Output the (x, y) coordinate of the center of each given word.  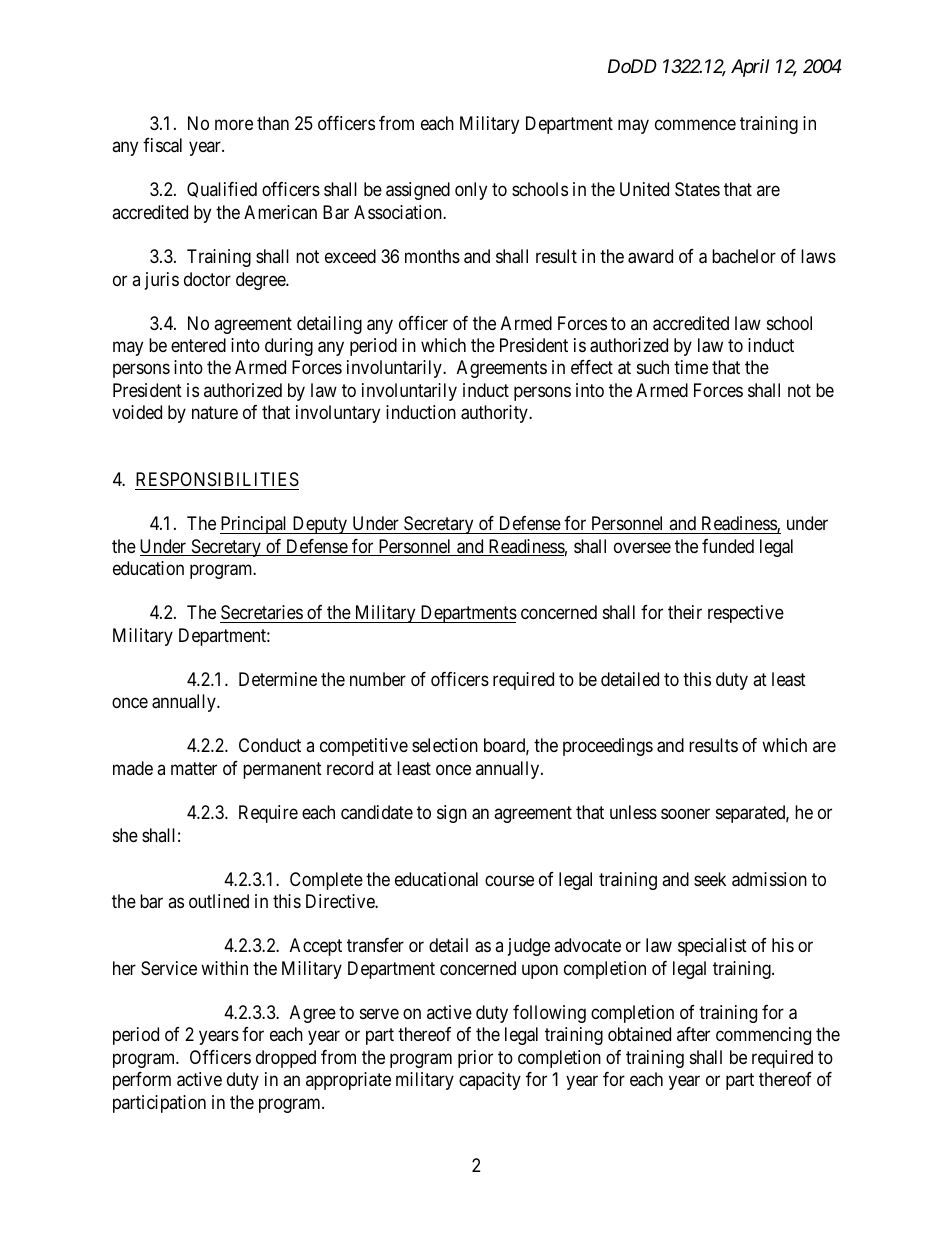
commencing (763, 1036)
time (691, 367)
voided (137, 412)
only (471, 191)
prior (475, 1059)
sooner (685, 814)
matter (194, 768)
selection (445, 745)
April (750, 68)
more (234, 124)
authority (495, 414)
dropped (286, 1059)
